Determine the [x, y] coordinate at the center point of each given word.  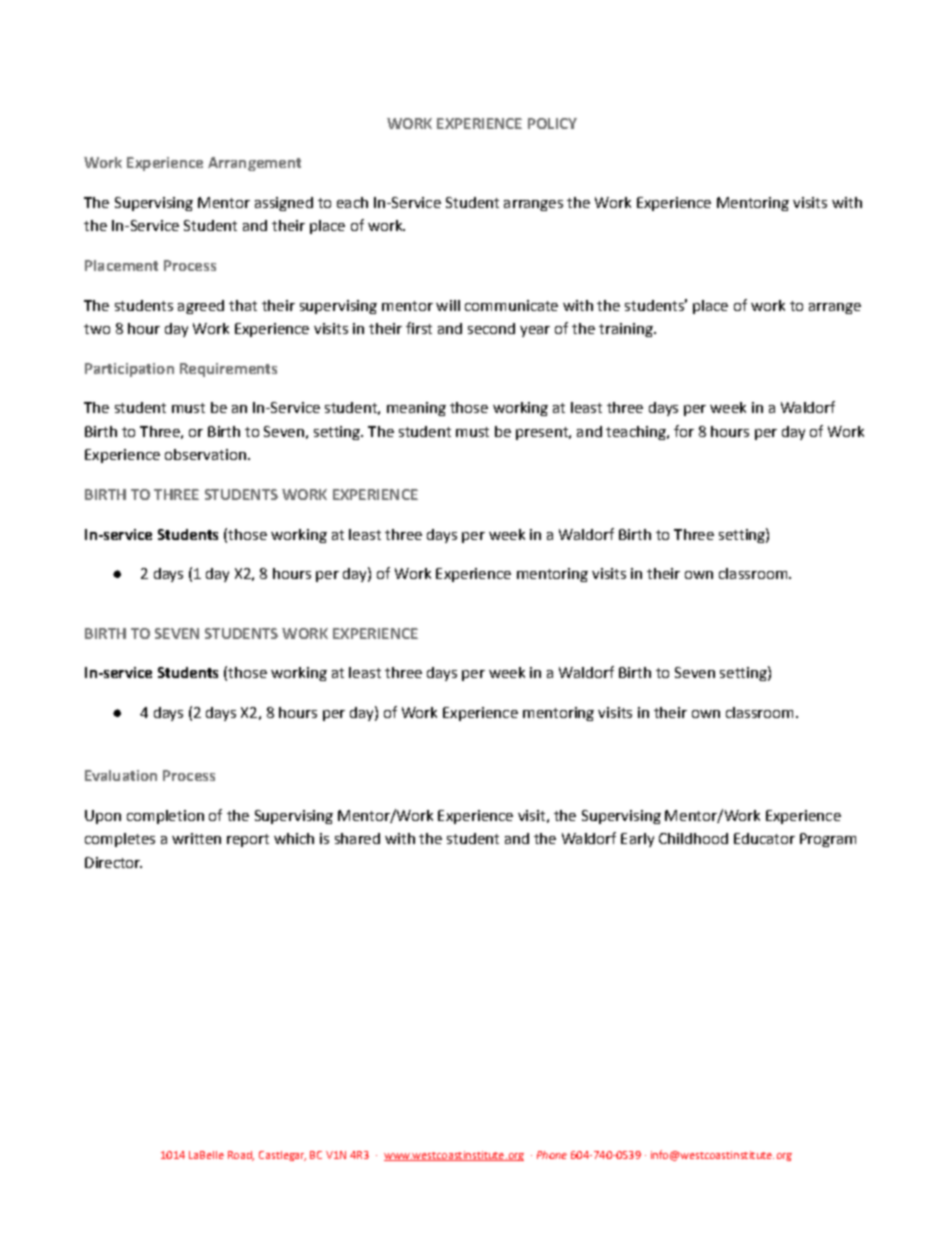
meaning [416, 409]
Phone [552, 1155]
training [627, 330]
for [684, 431]
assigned [284, 204]
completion [165, 817]
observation [205, 454]
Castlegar [282, 1156]
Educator [764, 838]
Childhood [693, 838]
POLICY [552, 123]
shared [357, 838]
